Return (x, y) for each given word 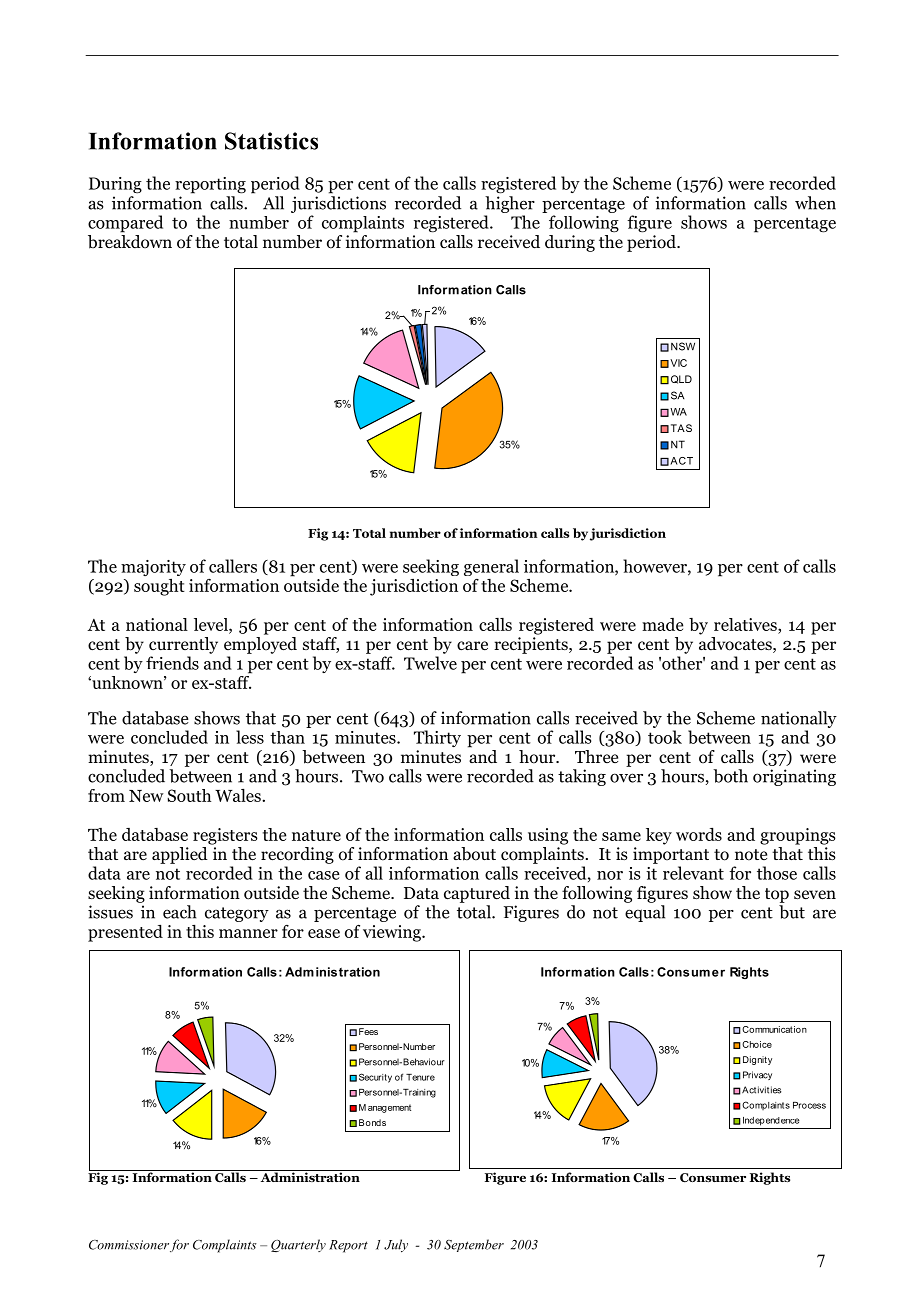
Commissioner (129, 1245)
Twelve (430, 663)
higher (510, 204)
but (792, 912)
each (179, 912)
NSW (683, 346)
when (815, 203)
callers (233, 566)
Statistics (271, 141)
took (665, 737)
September (474, 1245)
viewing (393, 933)
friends (172, 663)
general (491, 567)
